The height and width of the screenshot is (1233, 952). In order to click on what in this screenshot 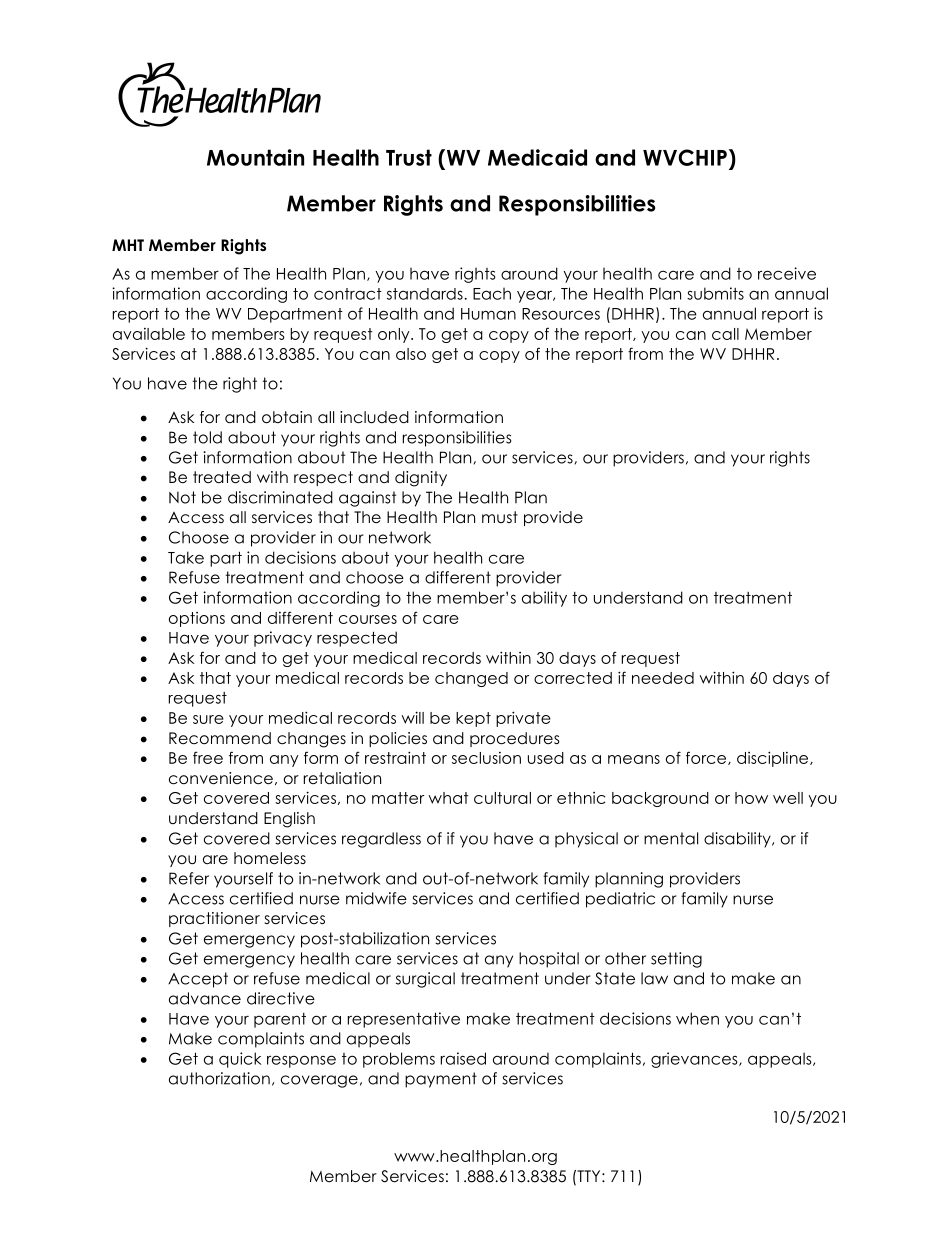, I will do `click(448, 798)`.
